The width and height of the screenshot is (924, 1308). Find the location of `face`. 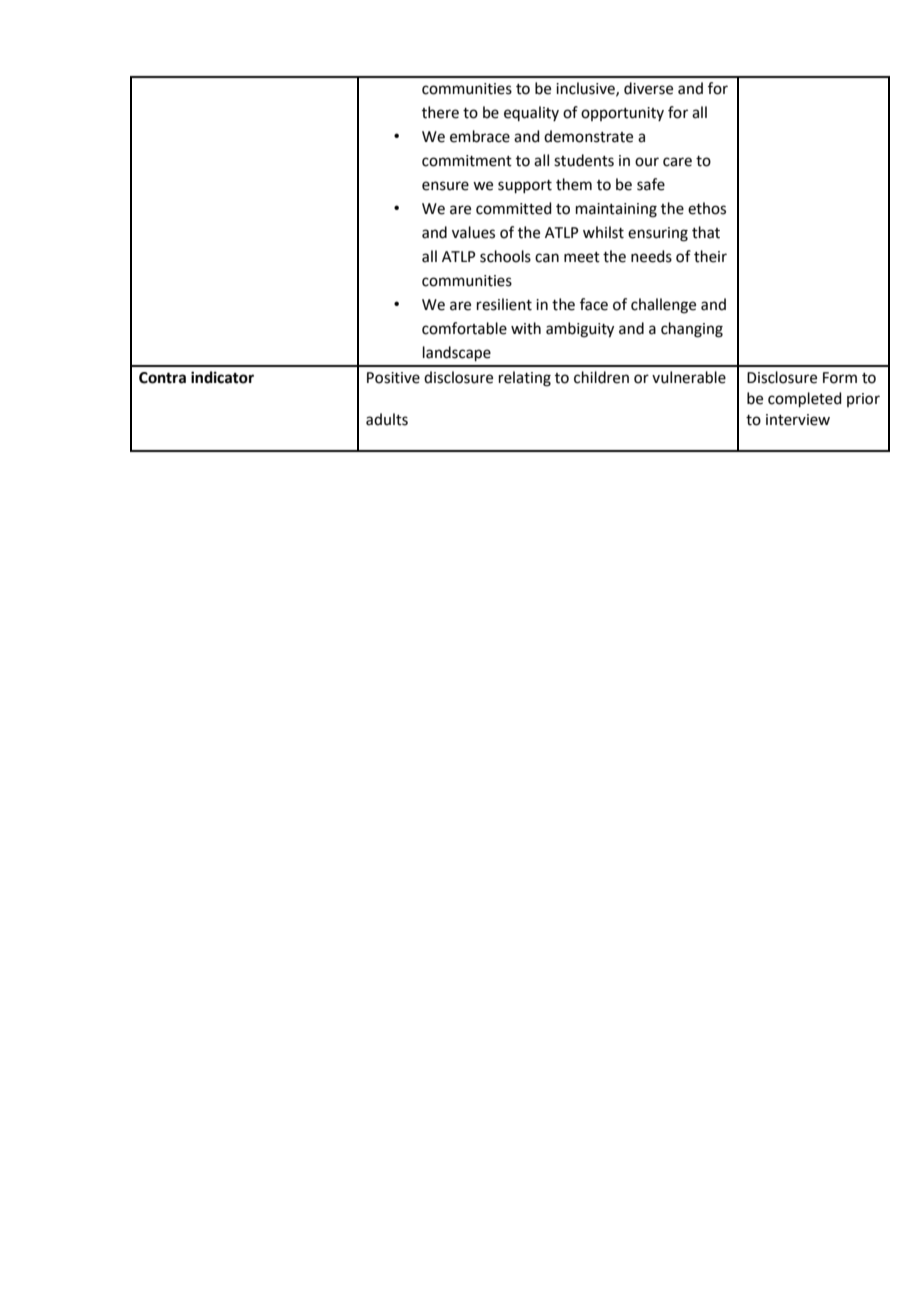

face is located at coordinates (594, 304).
